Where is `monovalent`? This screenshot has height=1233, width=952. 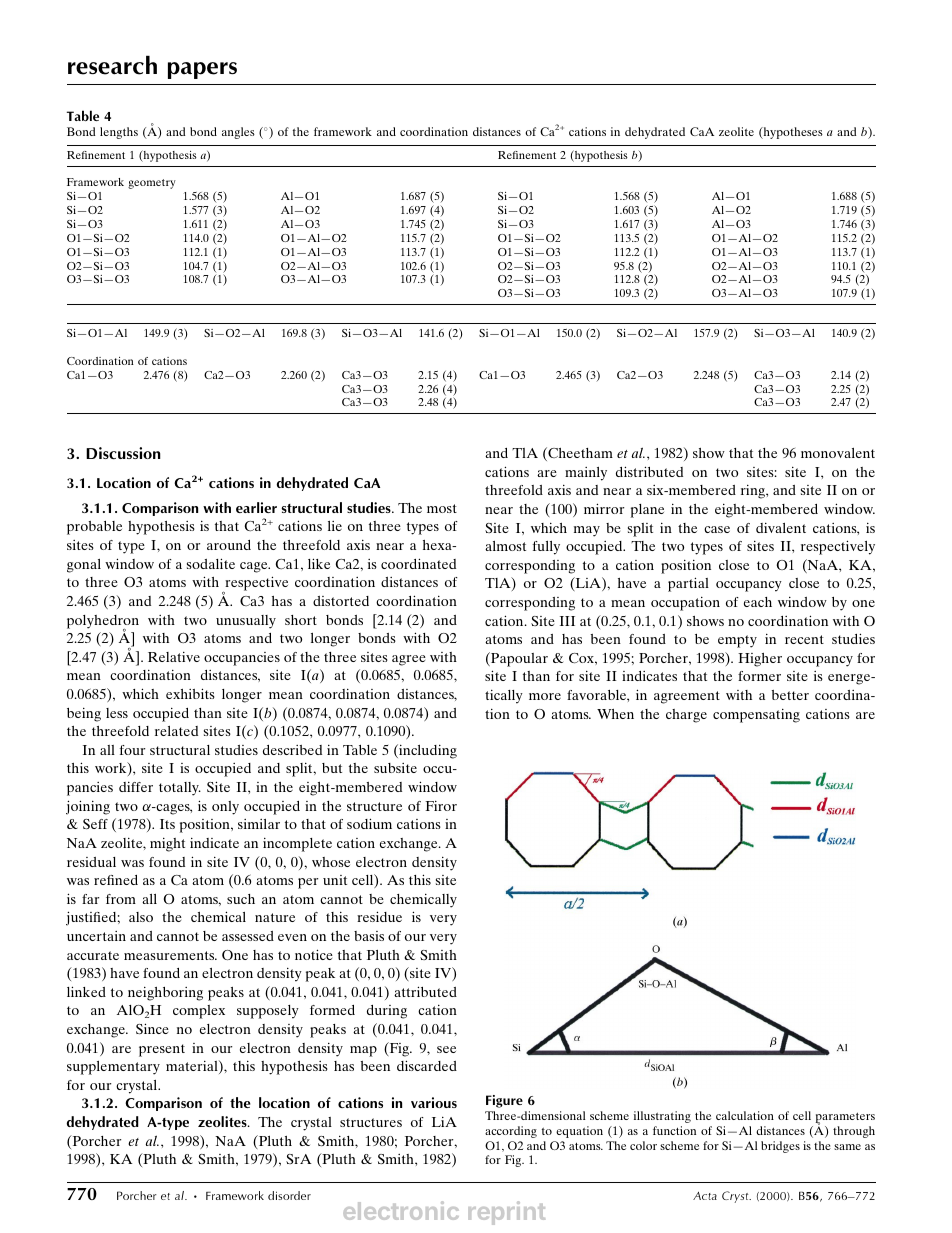 monovalent is located at coordinates (838, 453).
